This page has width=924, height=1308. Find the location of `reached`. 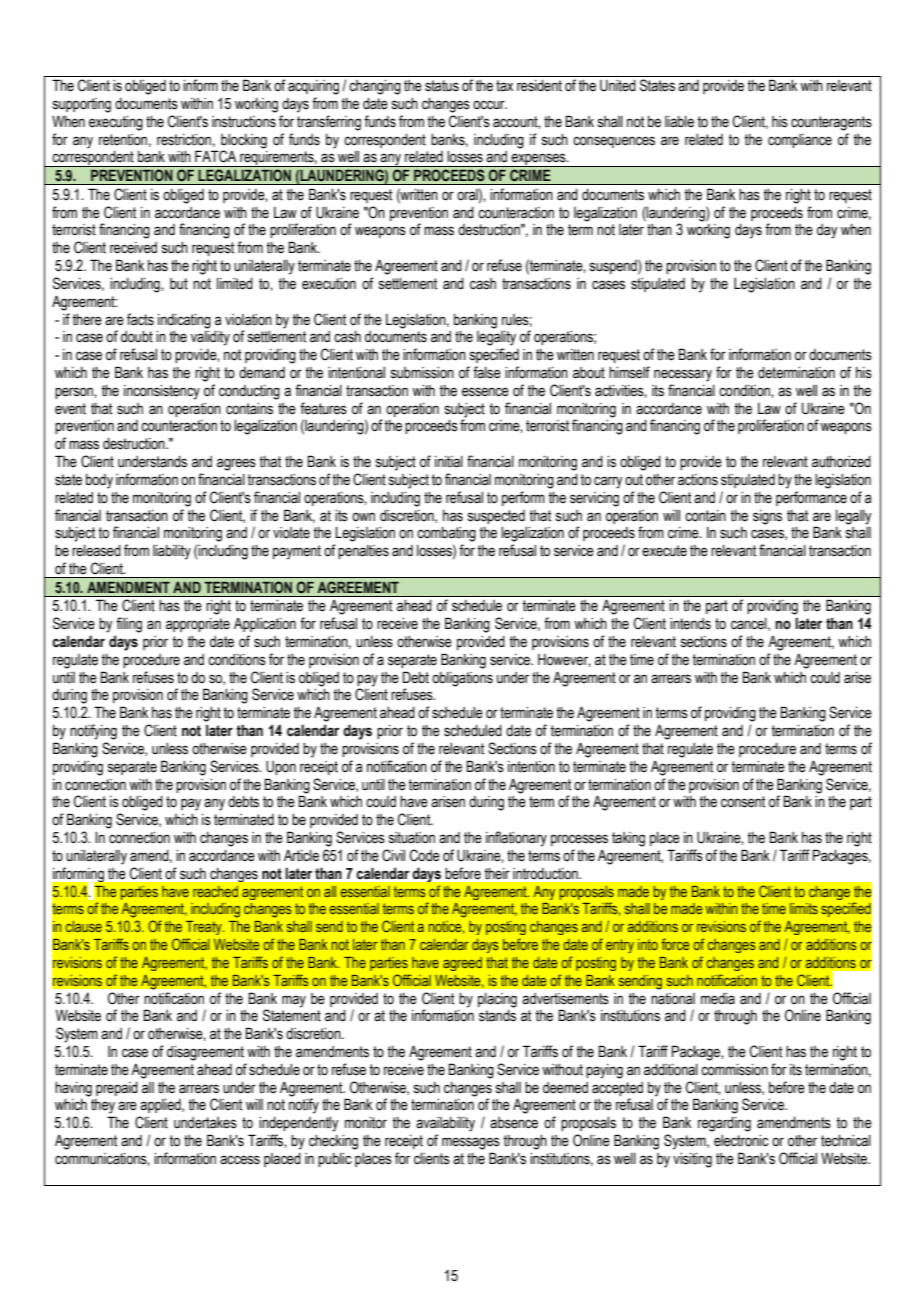

reached is located at coordinates (215, 891).
